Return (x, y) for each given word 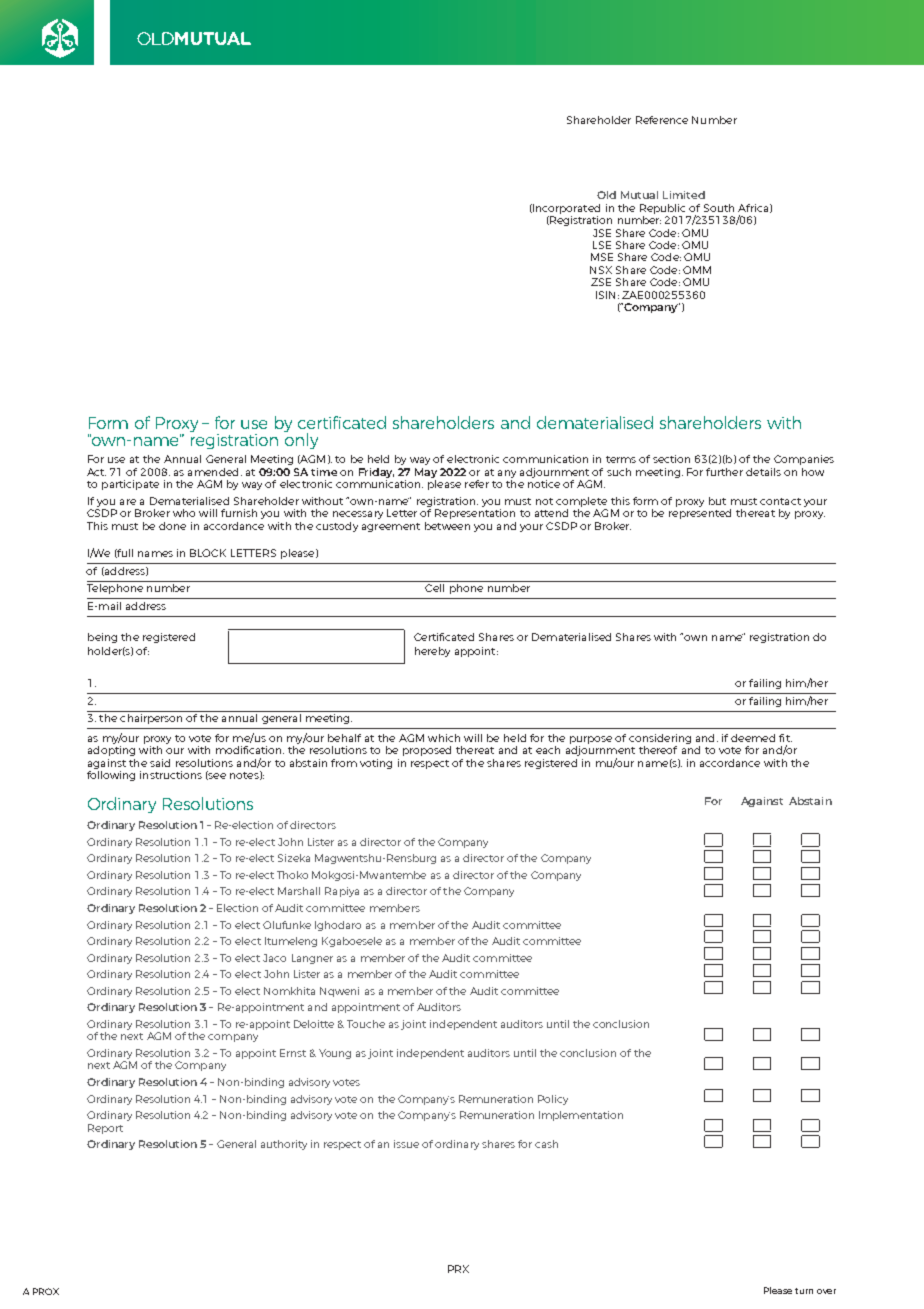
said (160, 763)
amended (213, 472)
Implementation (581, 1116)
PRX (458, 1269)
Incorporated (565, 209)
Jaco (274, 958)
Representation (475, 514)
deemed (753, 738)
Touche (366, 1024)
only (301, 440)
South (719, 208)
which (444, 738)
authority (284, 1145)
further (724, 472)
